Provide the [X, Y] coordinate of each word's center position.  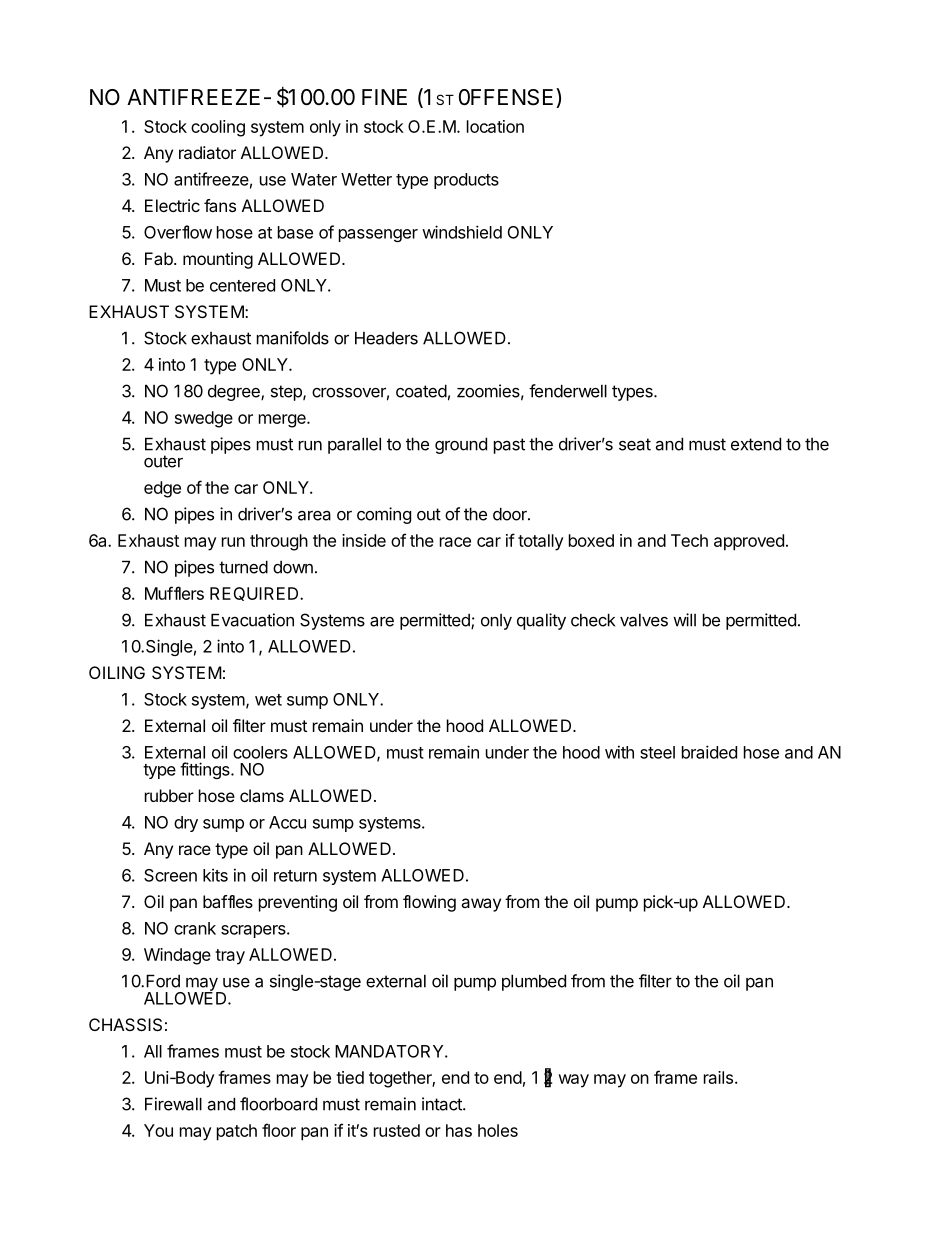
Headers [386, 338]
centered [242, 285]
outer [163, 461]
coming [384, 515]
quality [541, 621]
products [466, 181]
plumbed [534, 982]
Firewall [173, 1104]
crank [195, 928]
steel [657, 752]
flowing [429, 903]
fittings [206, 770]
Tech [689, 540]
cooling [218, 128]
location [495, 126]
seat [635, 444]
